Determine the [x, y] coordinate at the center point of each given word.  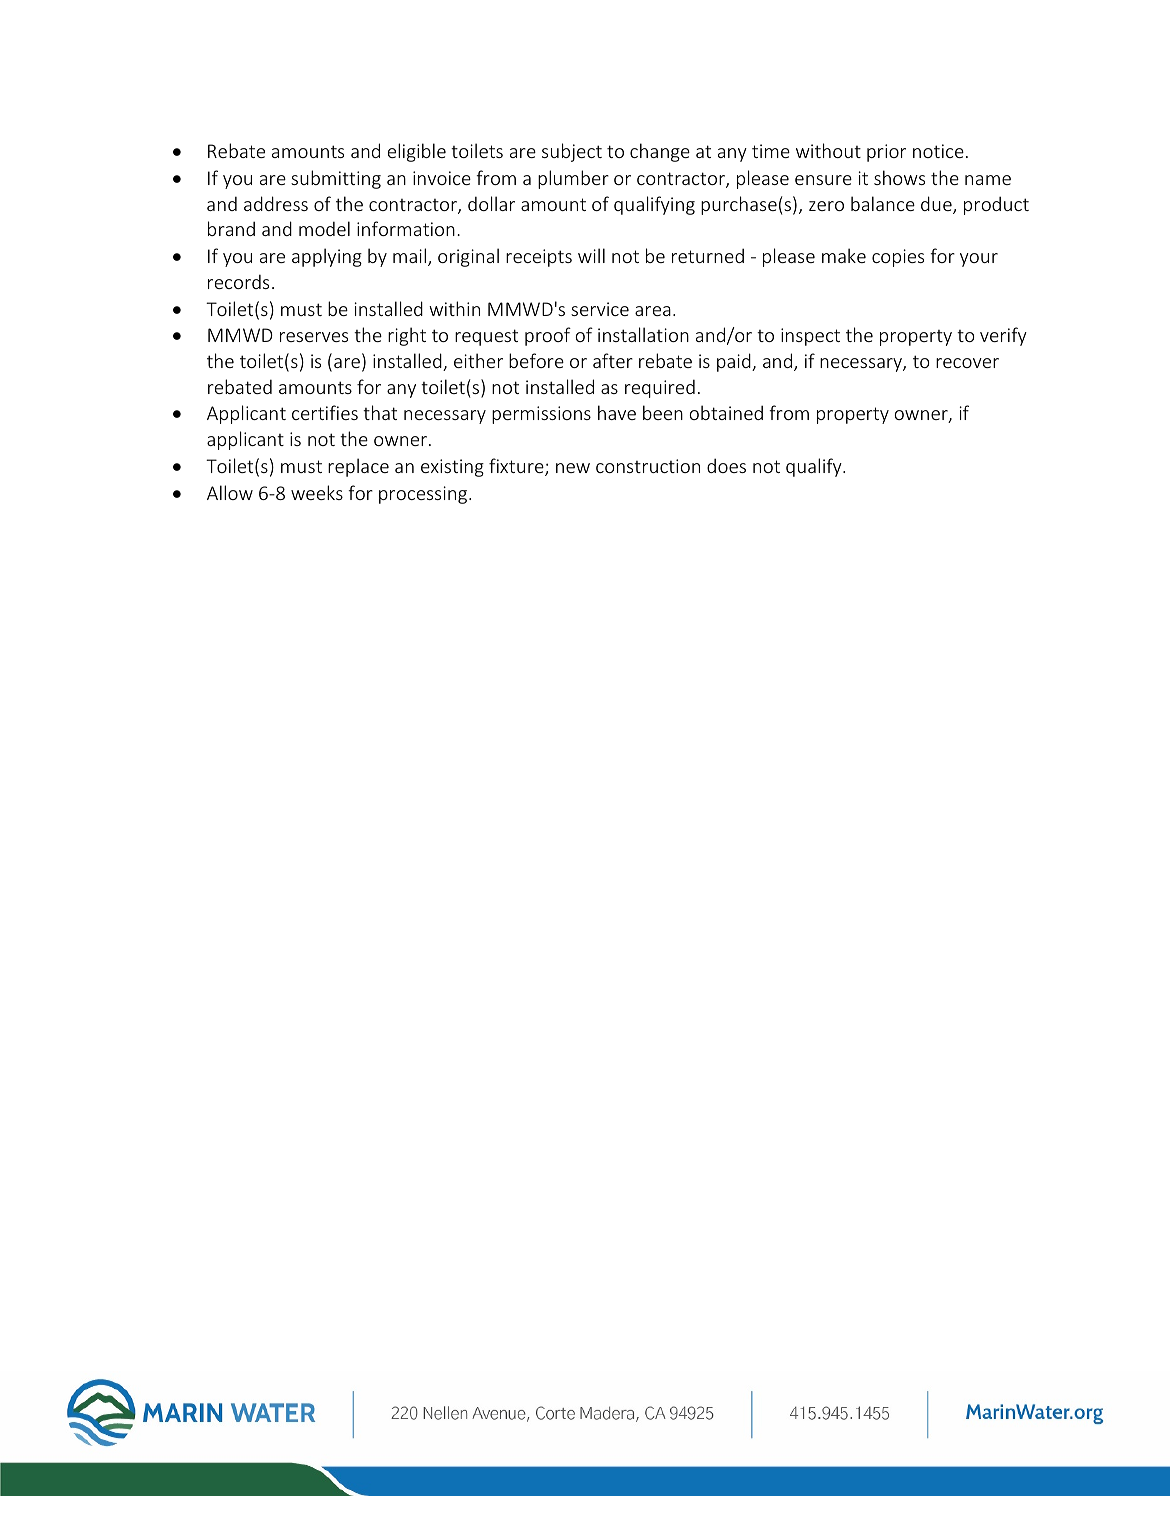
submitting [336, 179]
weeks [317, 492]
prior [886, 153]
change [660, 152]
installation [643, 334]
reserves [314, 337]
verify [1003, 336]
